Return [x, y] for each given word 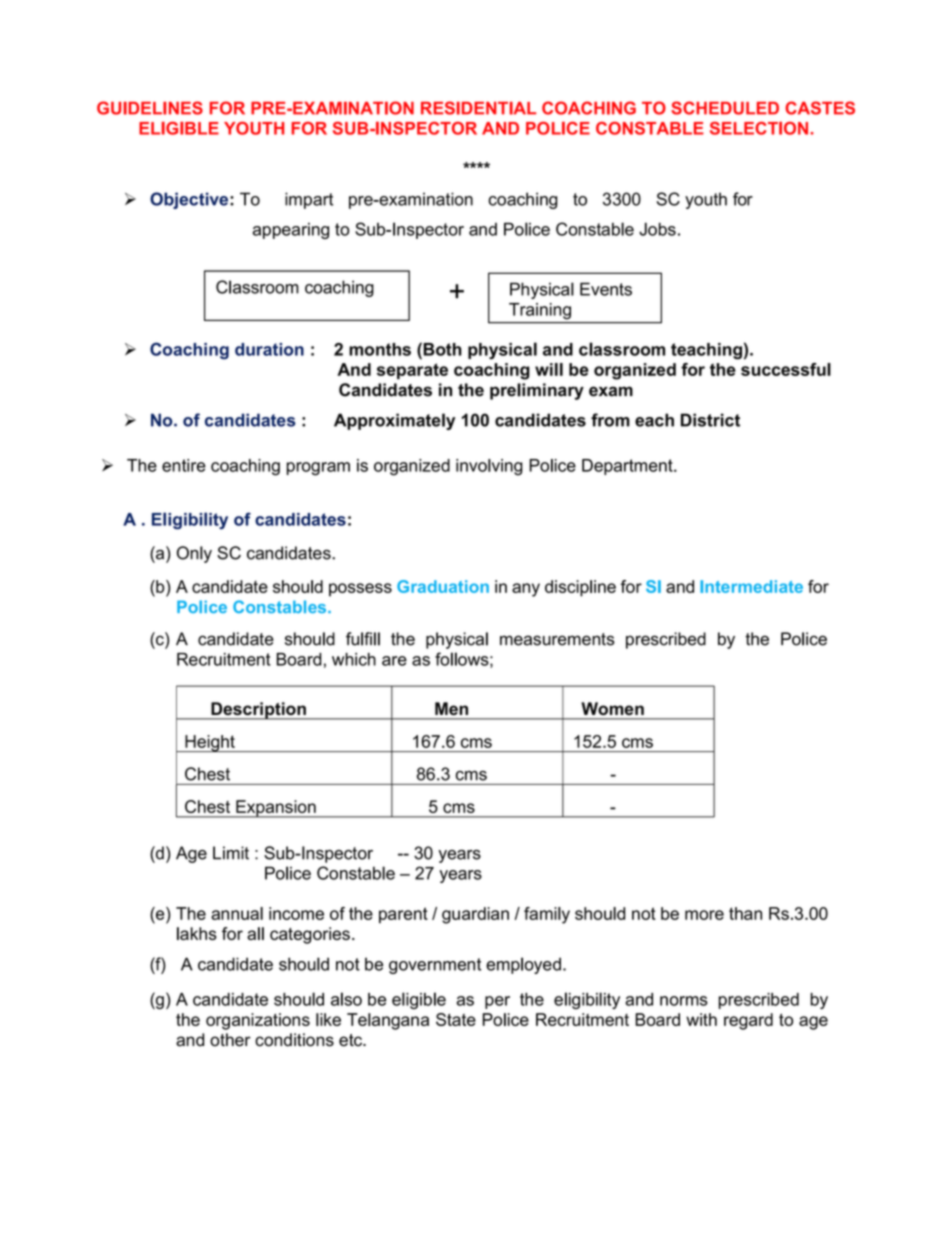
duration [269, 349]
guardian [475, 915]
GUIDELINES [150, 108]
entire [184, 465]
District [710, 420]
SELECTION [759, 128]
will [549, 369]
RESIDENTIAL [478, 108]
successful [786, 369]
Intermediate [751, 586]
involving [489, 467]
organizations [258, 1021]
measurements [557, 639]
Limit [231, 853]
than [745, 913]
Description [258, 711]
